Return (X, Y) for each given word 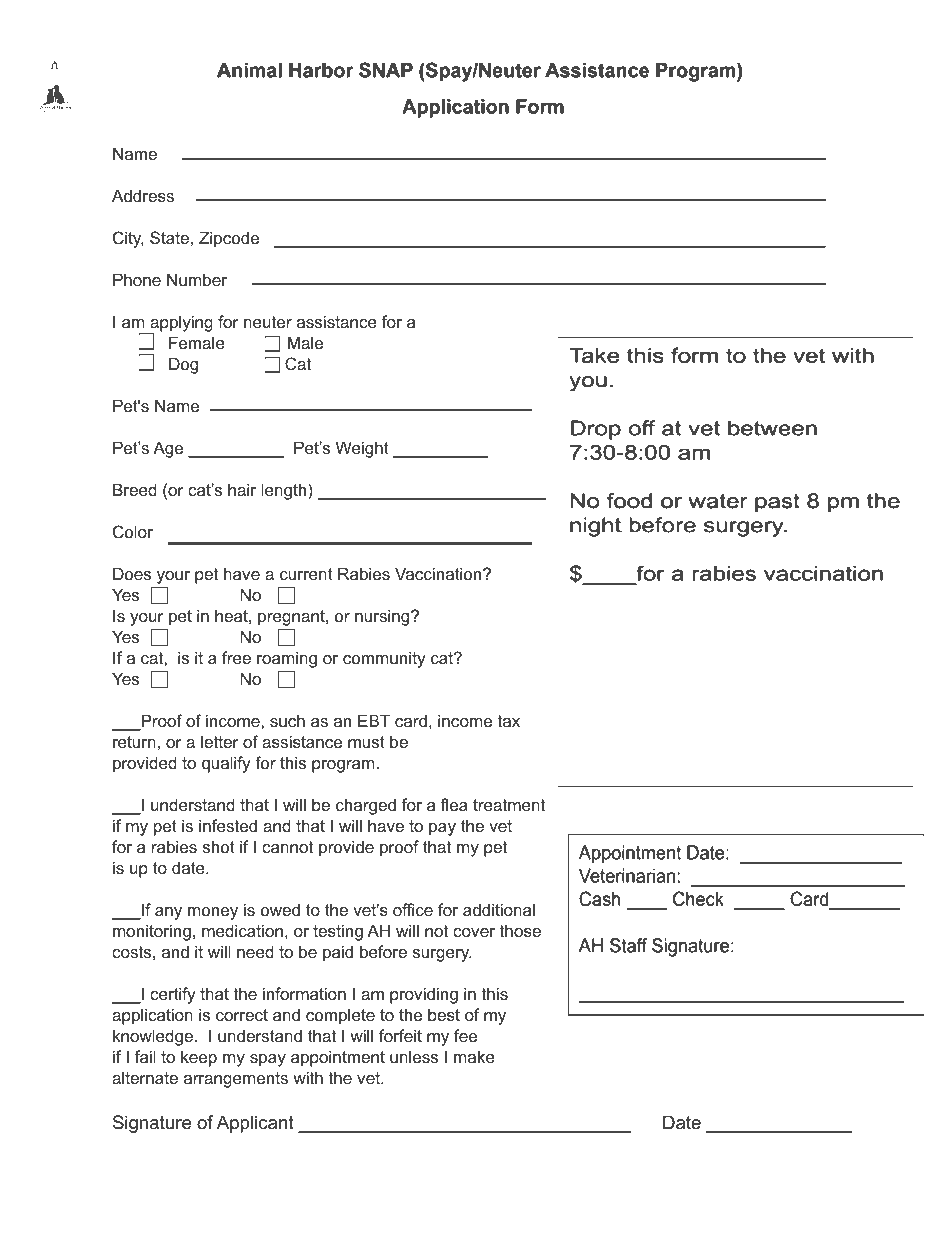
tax (509, 721)
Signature (152, 1124)
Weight (362, 449)
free (236, 657)
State (169, 237)
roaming (287, 659)
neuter (268, 322)
